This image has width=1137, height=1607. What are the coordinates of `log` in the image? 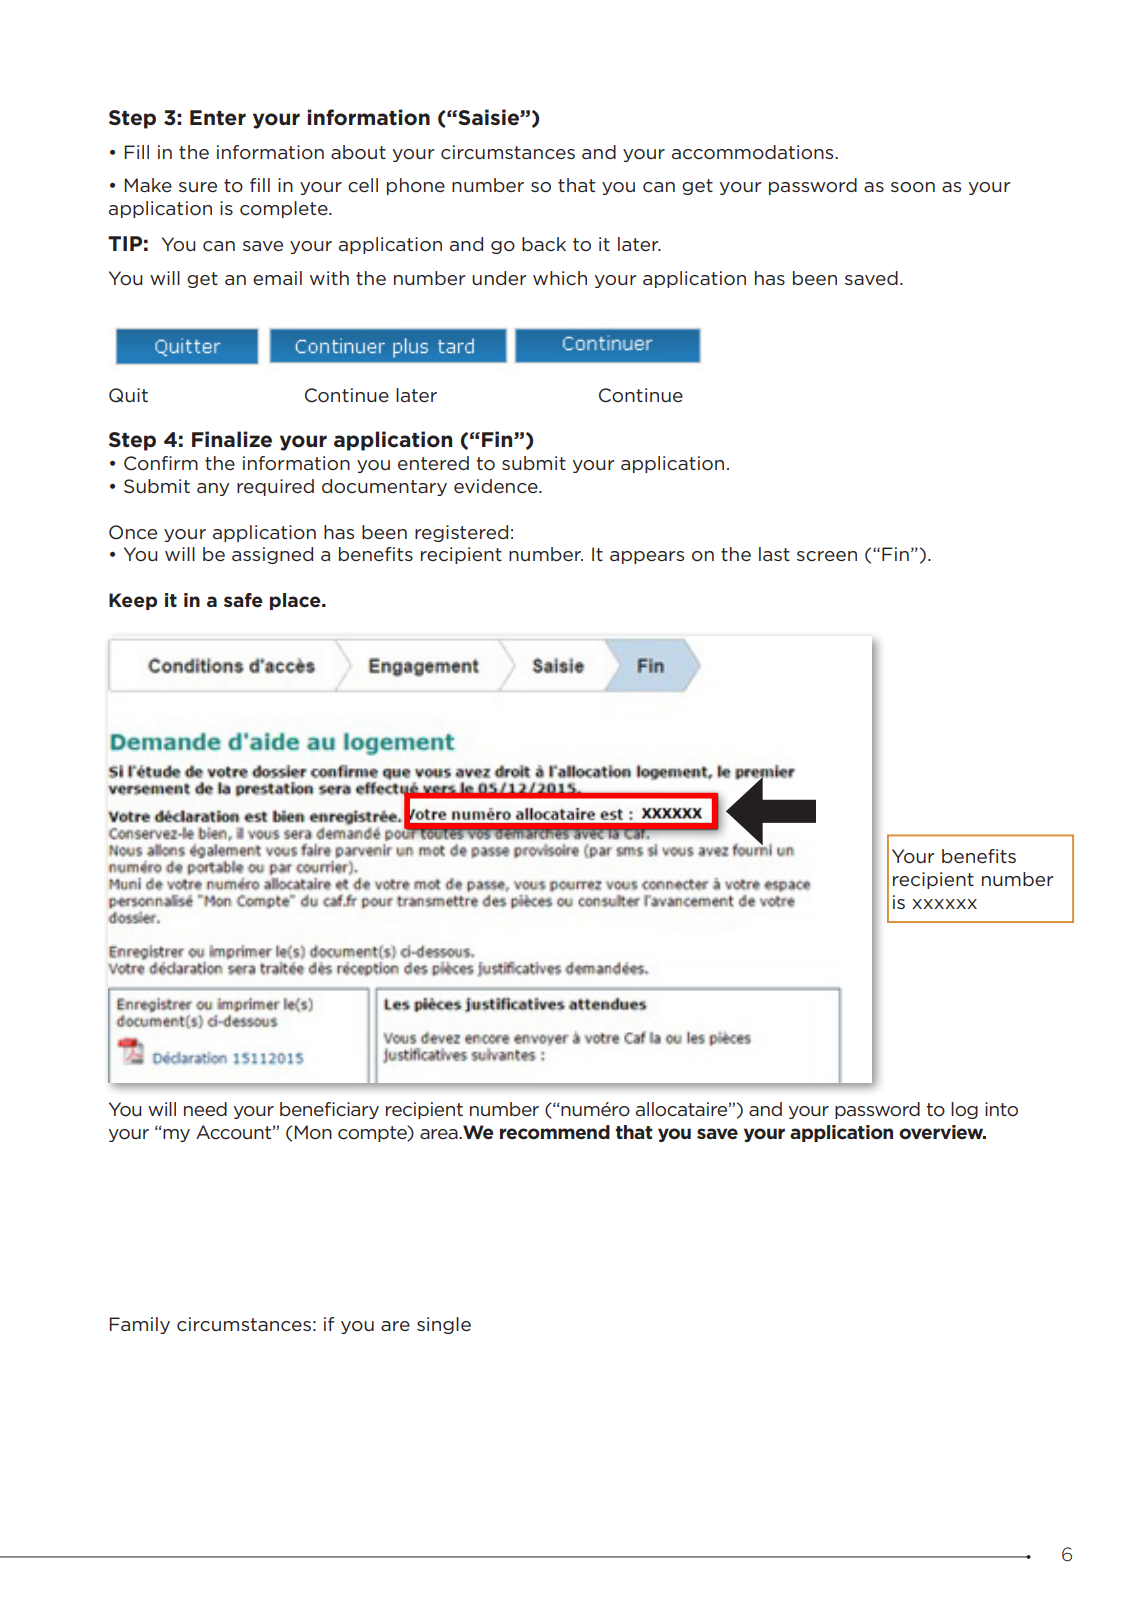 It's located at (964, 1110).
